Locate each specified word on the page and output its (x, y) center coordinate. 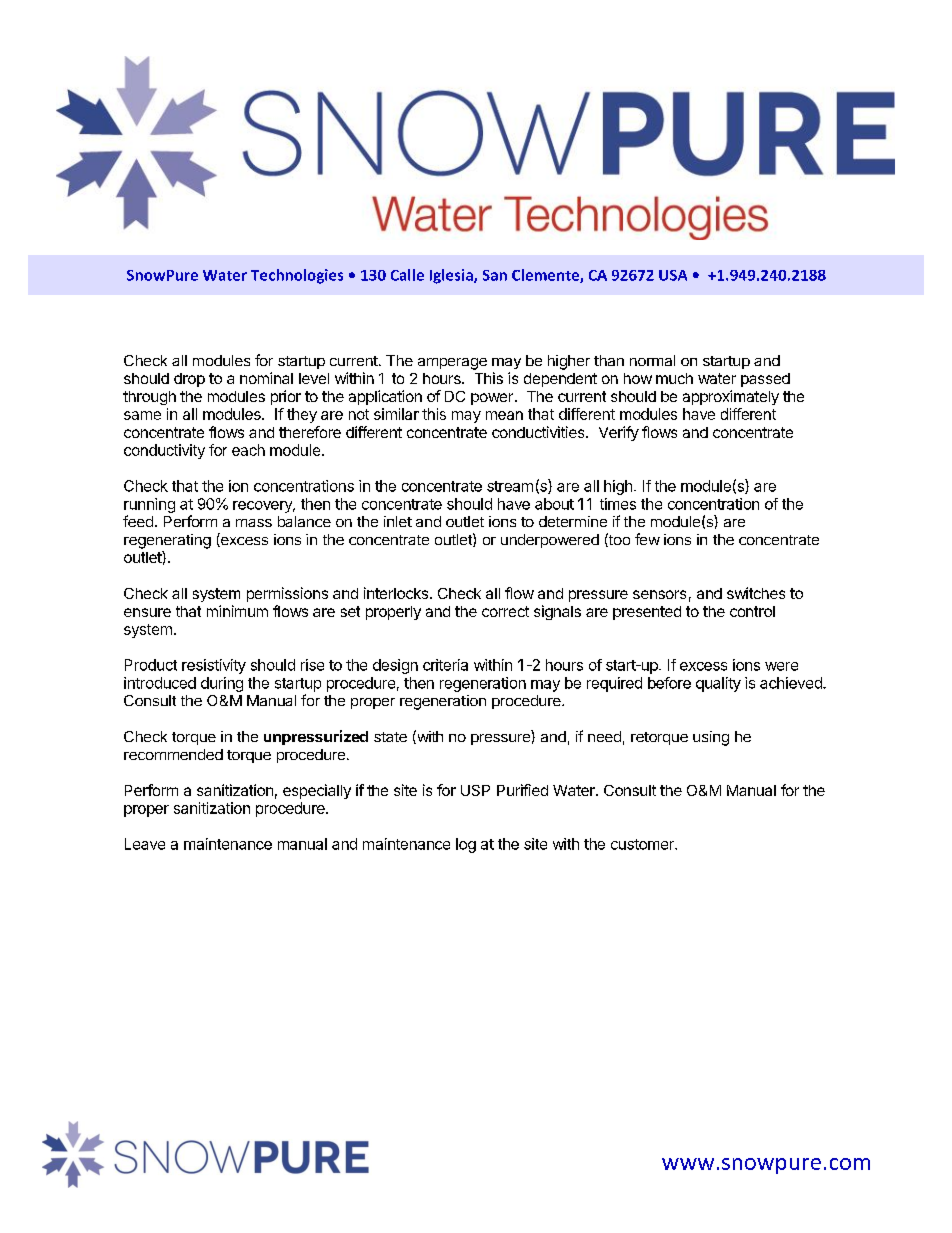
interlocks (396, 593)
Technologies (297, 276)
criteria (445, 665)
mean (504, 415)
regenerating (167, 541)
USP (475, 790)
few (647, 539)
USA (673, 275)
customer (643, 844)
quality (718, 684)
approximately (731, 397)
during (222, 684)
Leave (145, 844)
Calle (407, 275)
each (248, 450)
